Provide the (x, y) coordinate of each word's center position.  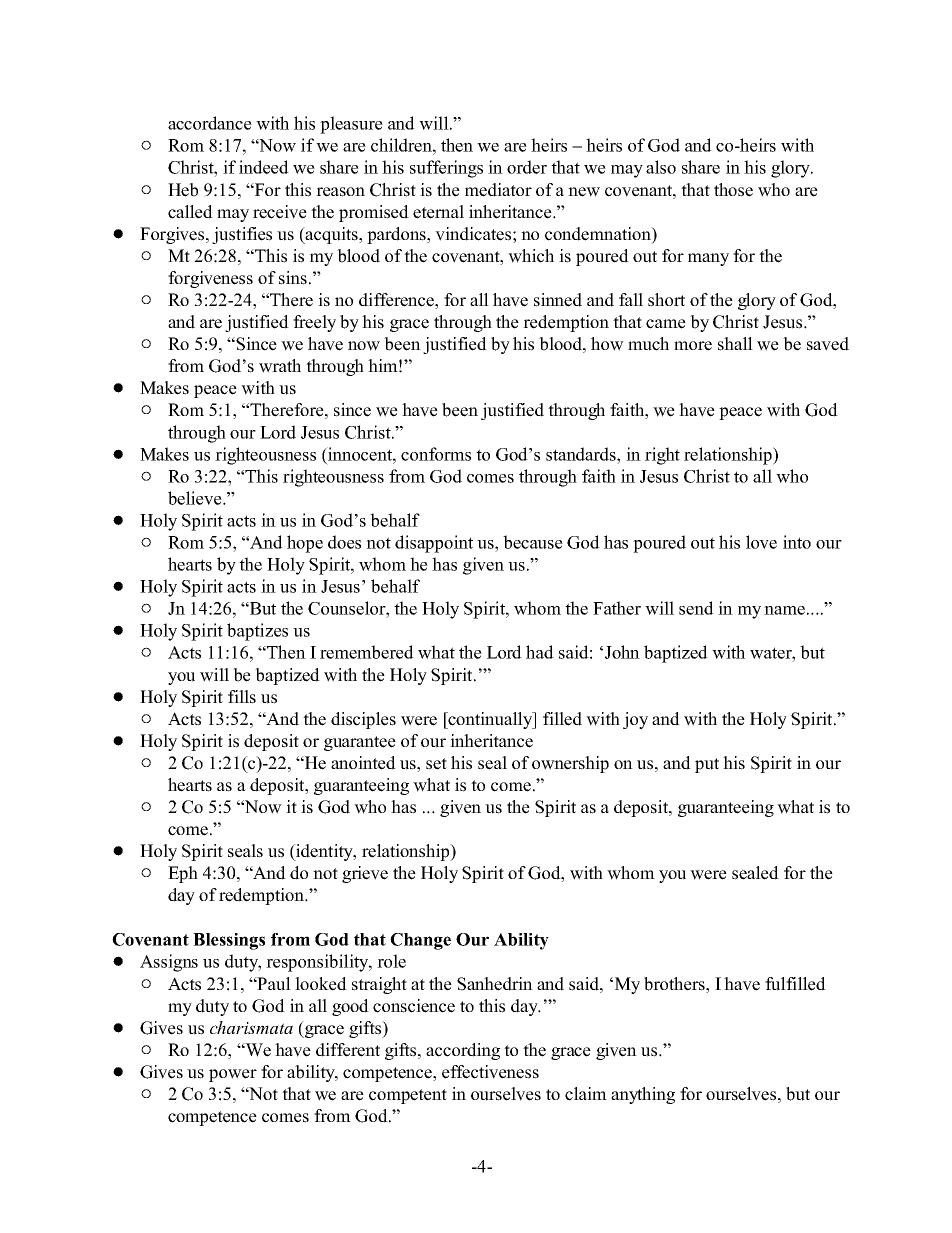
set (436, 764)
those (733, 190)
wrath (280, 366)
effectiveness (490, 1072)
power (233, 1075)
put (707, 765)
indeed (264, 167)
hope (305, 544)
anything (643, 1095)
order (527, 167)
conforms (436, 454)
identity (324, 852)
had (540, 652)
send (696, 608)
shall (735, 344)
